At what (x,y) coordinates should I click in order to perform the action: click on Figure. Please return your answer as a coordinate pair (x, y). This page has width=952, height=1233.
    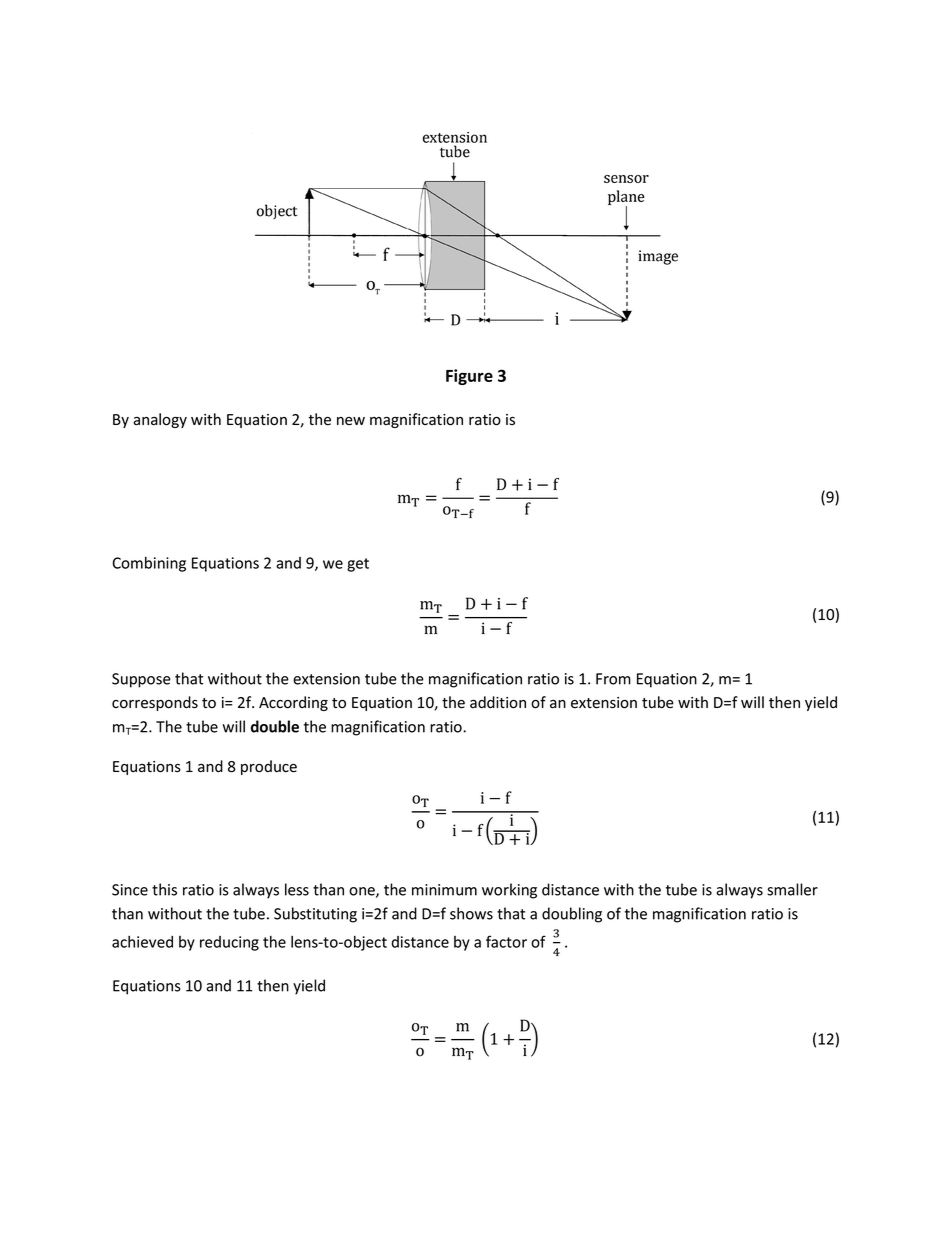
    Looking at the image, I should click on (469, 377).
